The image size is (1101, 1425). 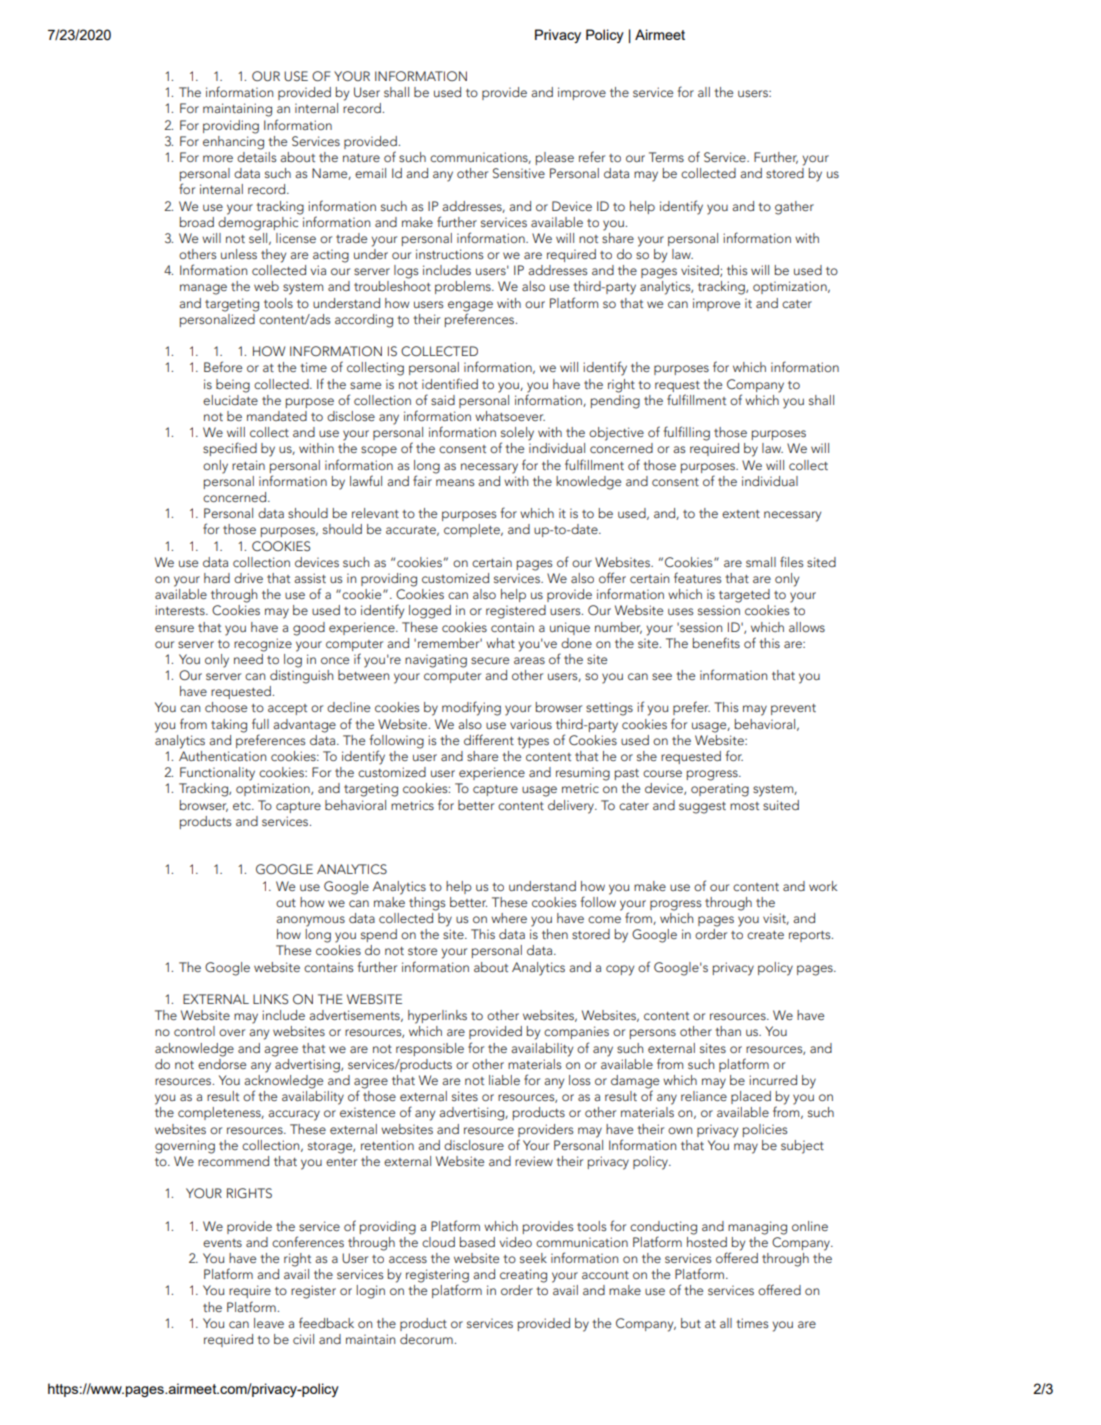 I want to click on prevent, so click(x=793, y=709).
